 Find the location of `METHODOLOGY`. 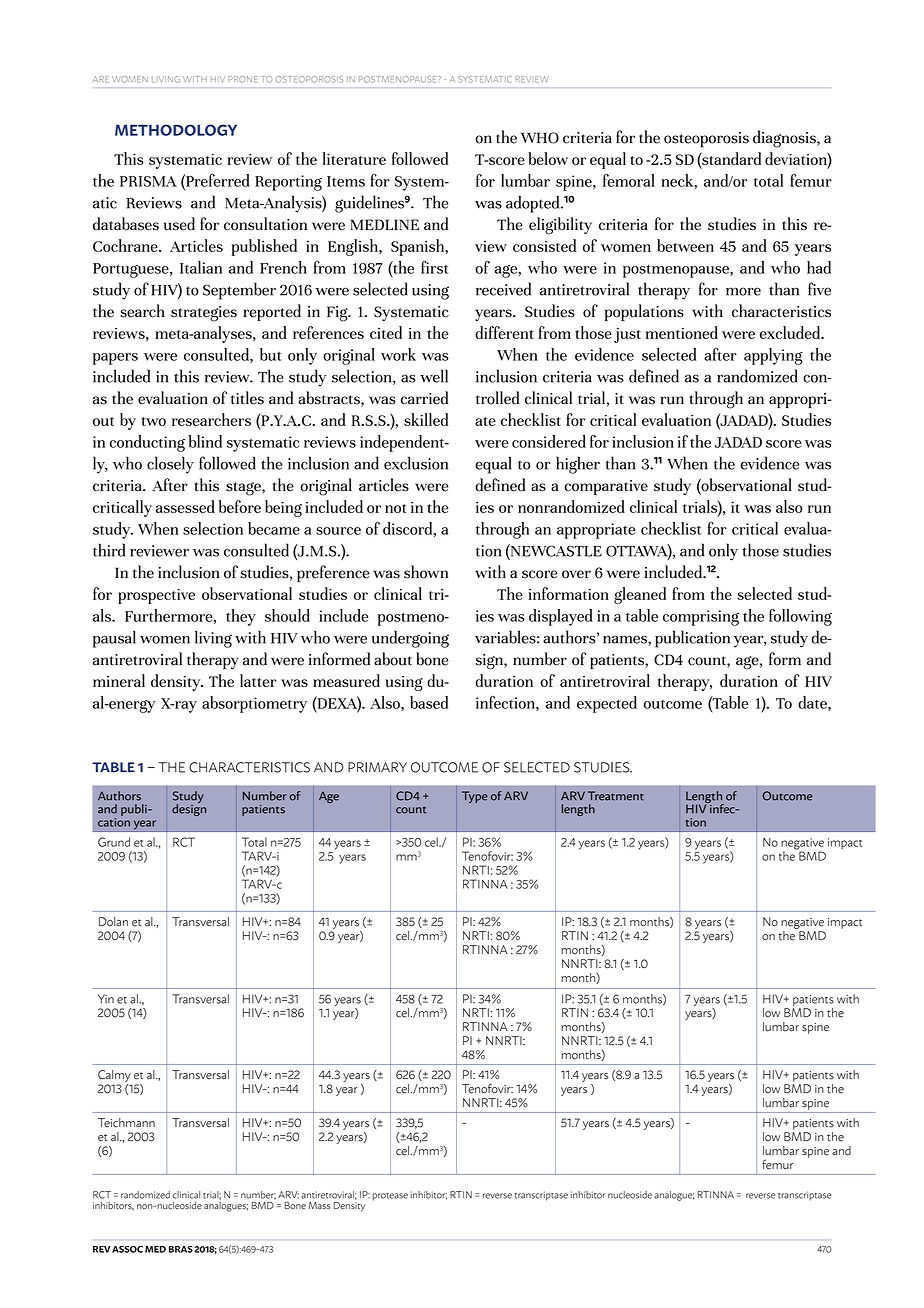

METHODOLOGY is located at coordinates (176, 130).
